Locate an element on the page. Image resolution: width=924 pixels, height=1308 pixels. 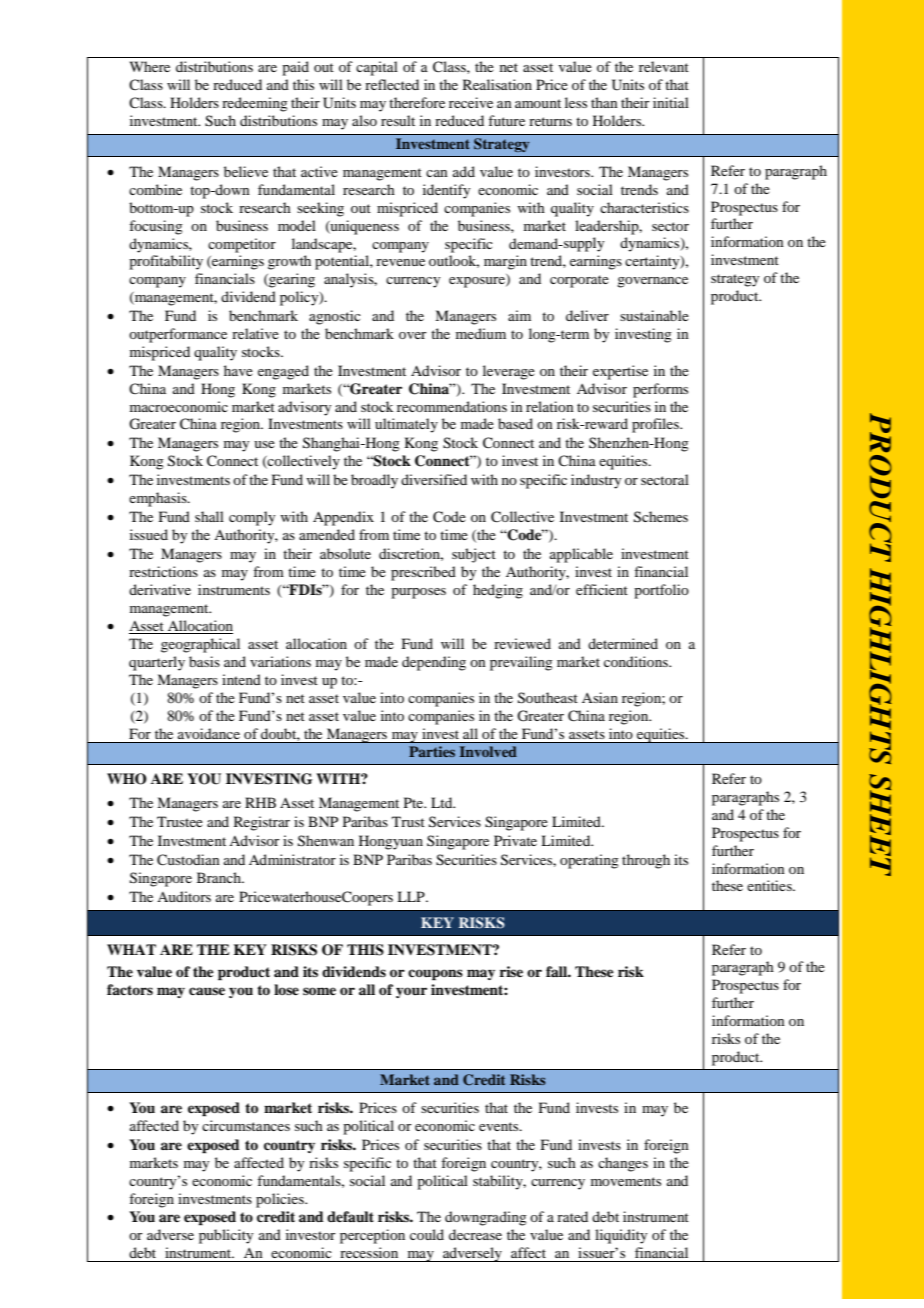
depending is located at coordinates (434, 663).
